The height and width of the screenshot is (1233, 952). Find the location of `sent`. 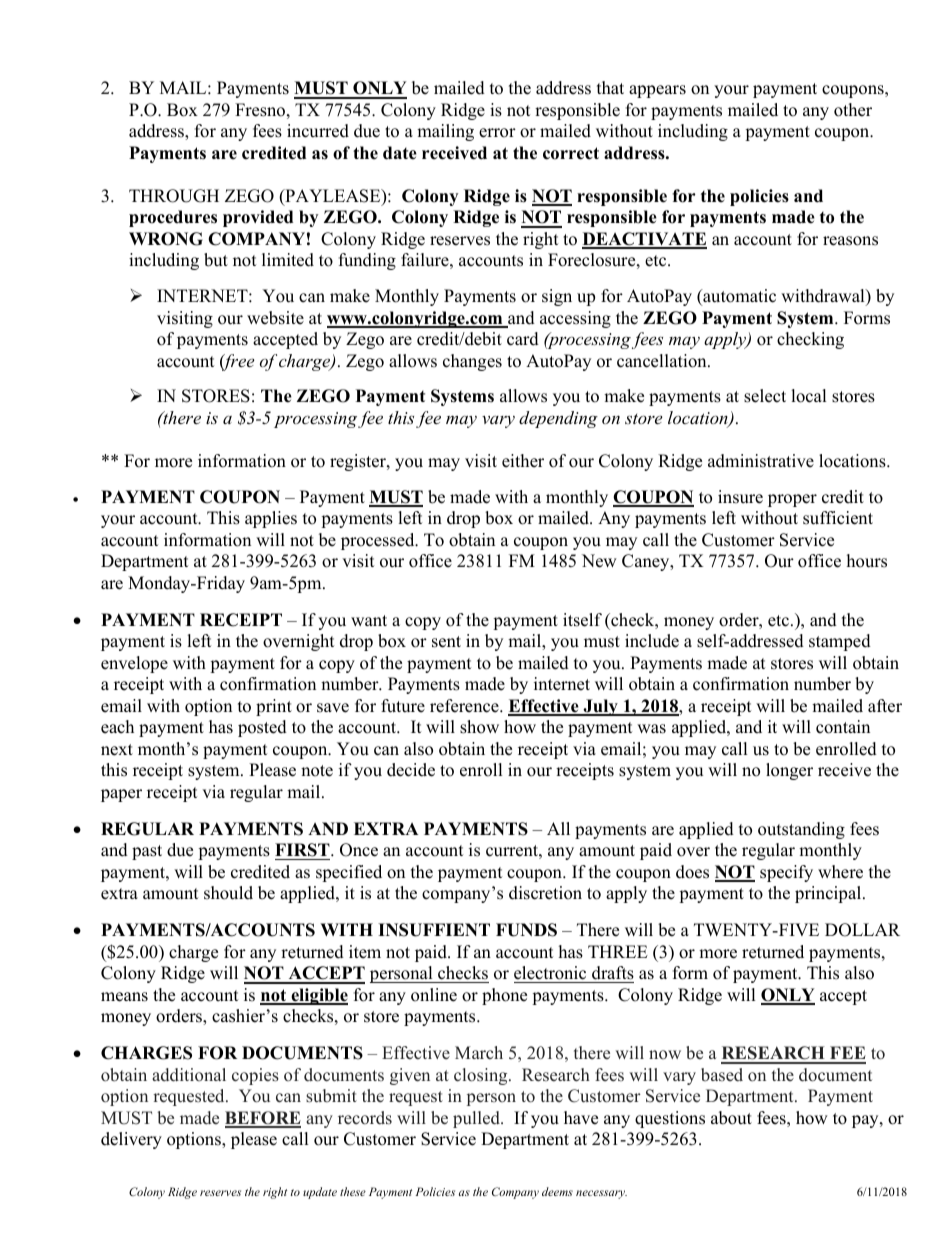

sent is located at coordinates (446, 642).
